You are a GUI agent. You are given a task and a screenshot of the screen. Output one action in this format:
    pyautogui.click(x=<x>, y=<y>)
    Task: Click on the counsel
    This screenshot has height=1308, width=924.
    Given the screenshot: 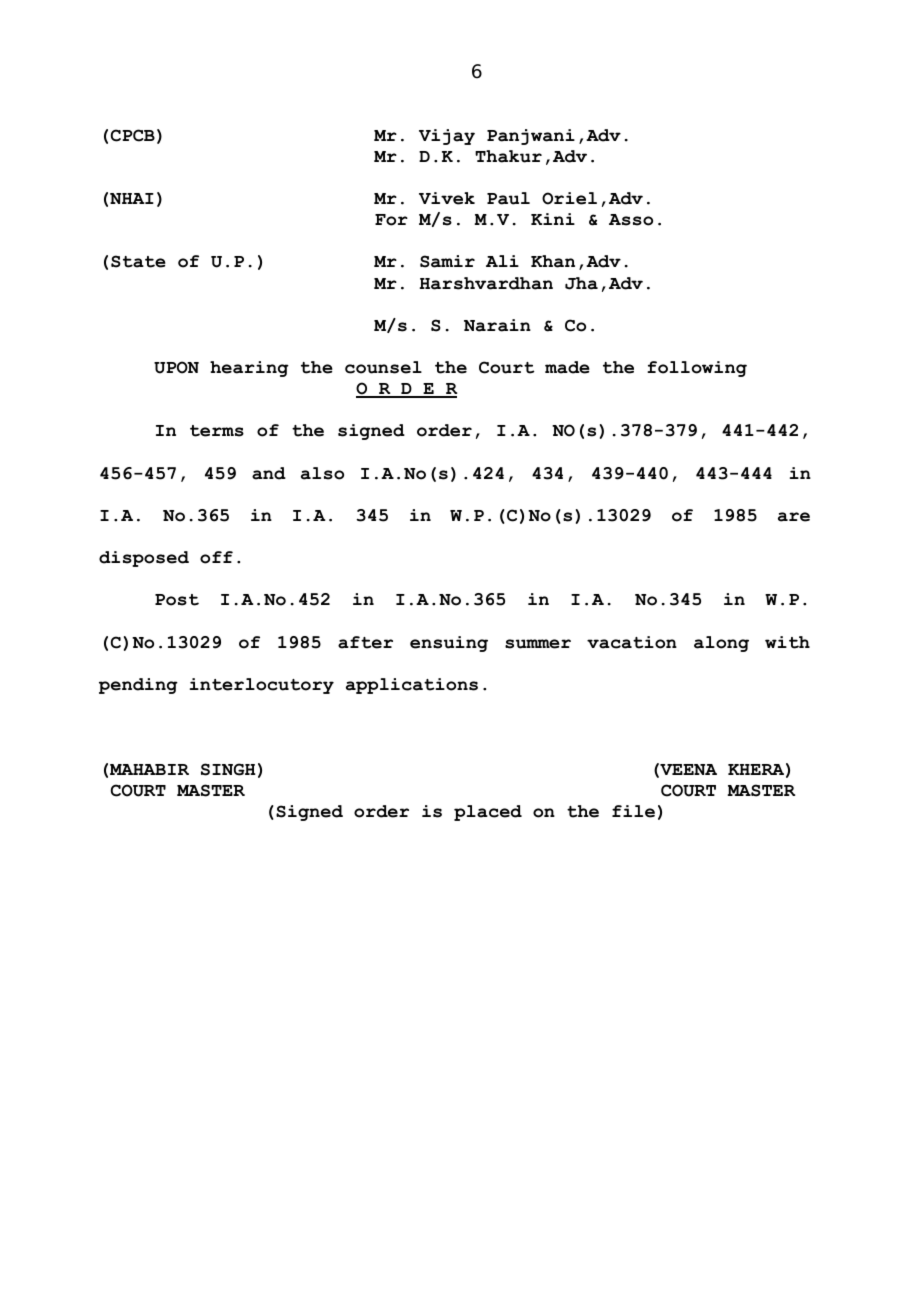 What is the action you would take?
    pyautogui.click(x=383, y=367)
